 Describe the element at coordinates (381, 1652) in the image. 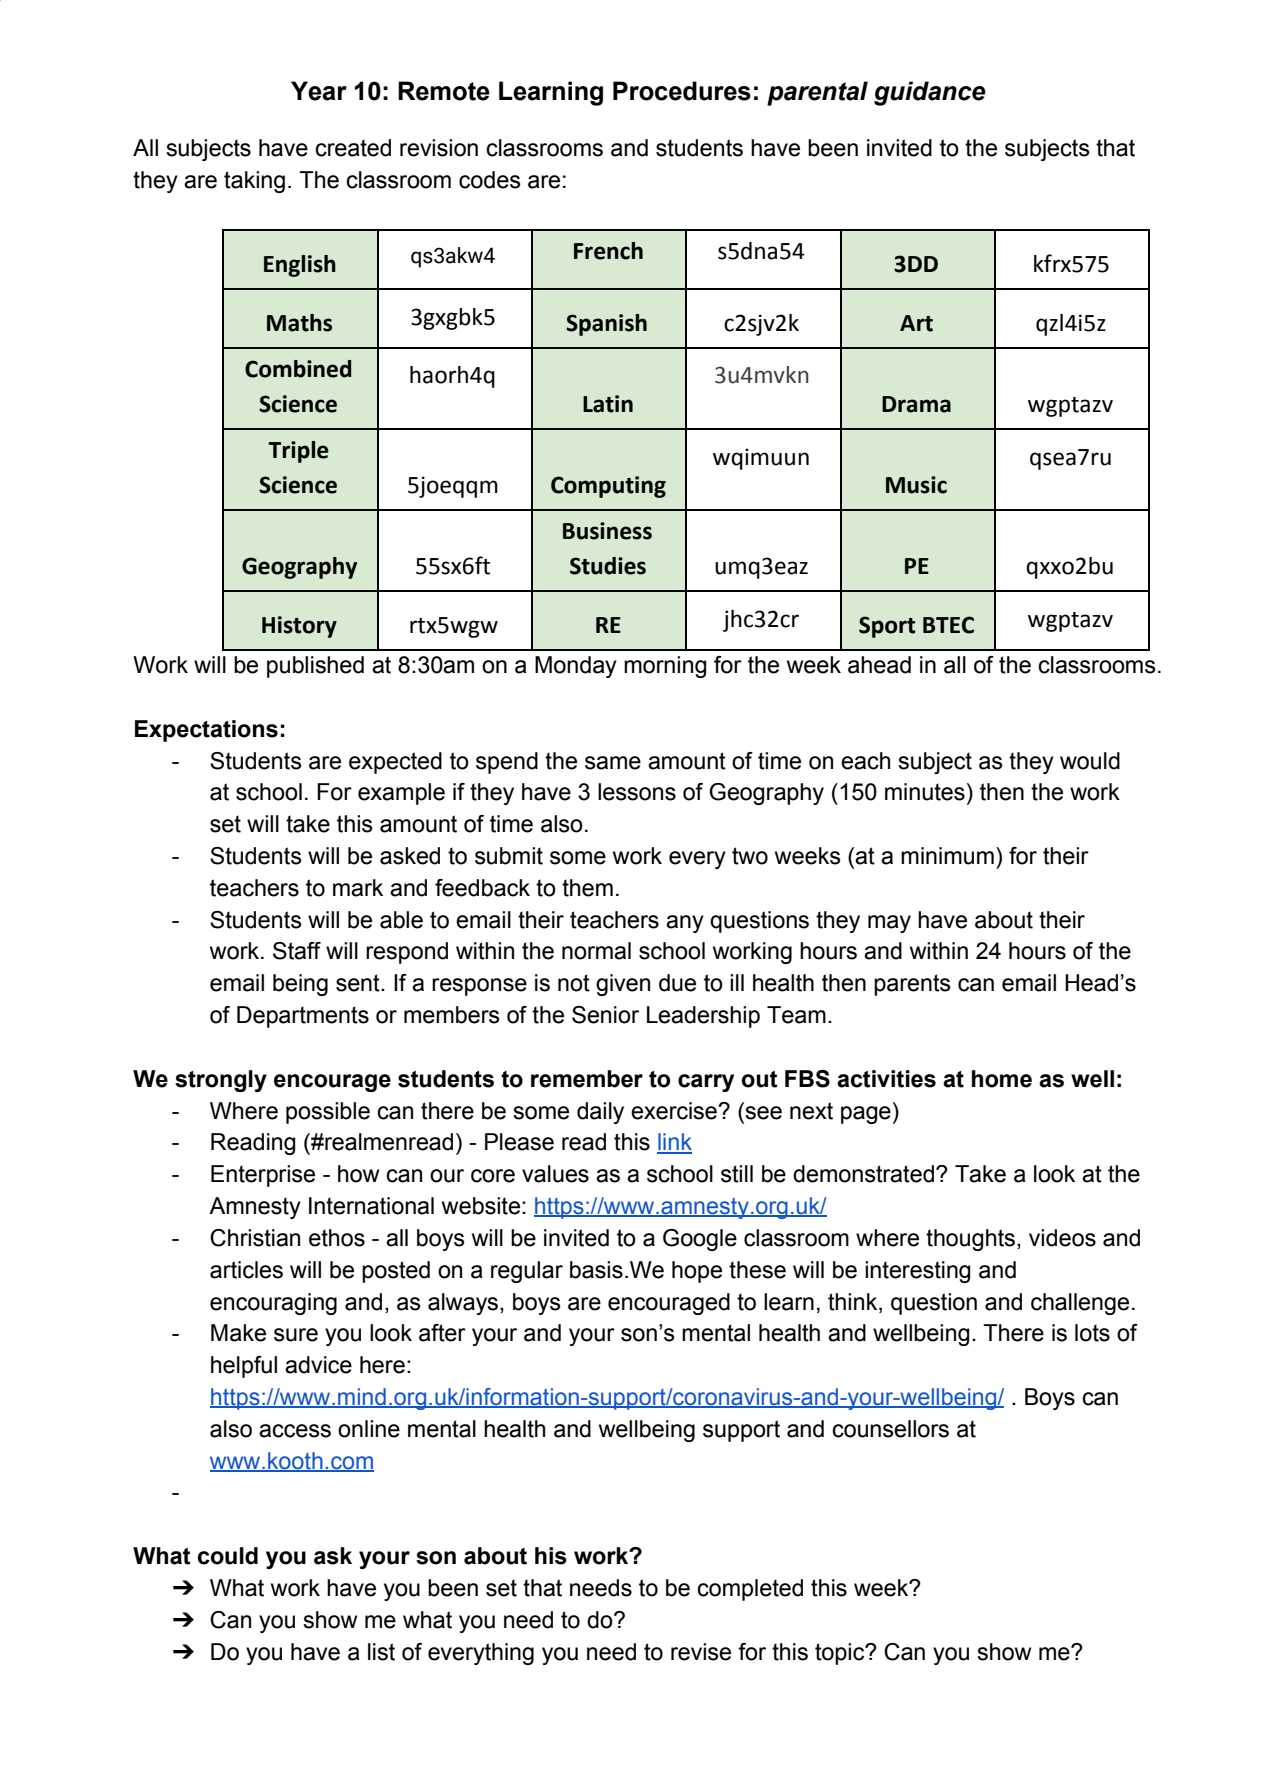

I see `list` at that location.
